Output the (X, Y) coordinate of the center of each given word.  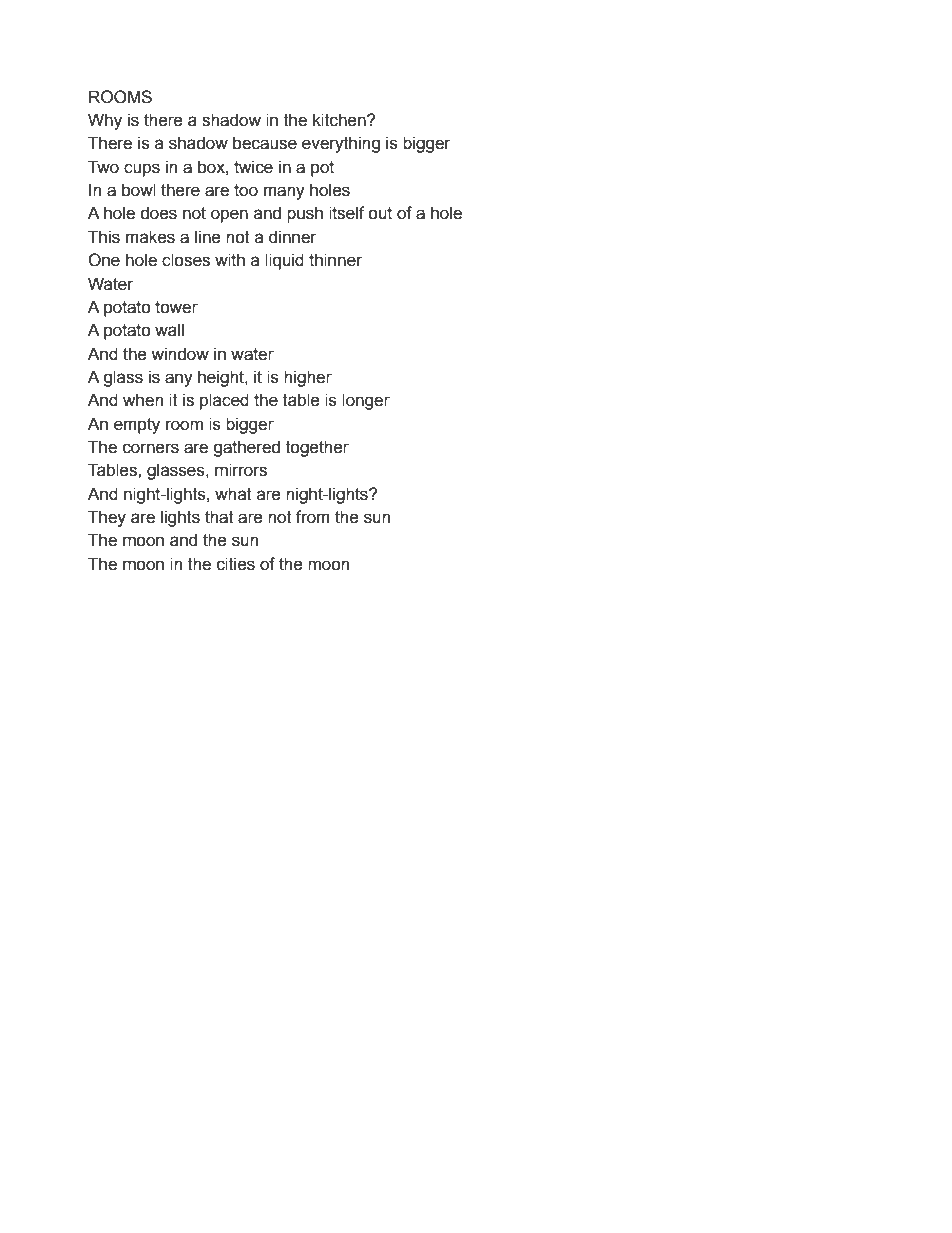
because (265, 143)
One (104, 260)
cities (236, 564)
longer (366, 401)
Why (105, 121)
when (143, 400)
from (313, 517)
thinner (335, 260)
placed (224, 401)
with (230, 260)
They (107, 518)
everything (341, 144)
